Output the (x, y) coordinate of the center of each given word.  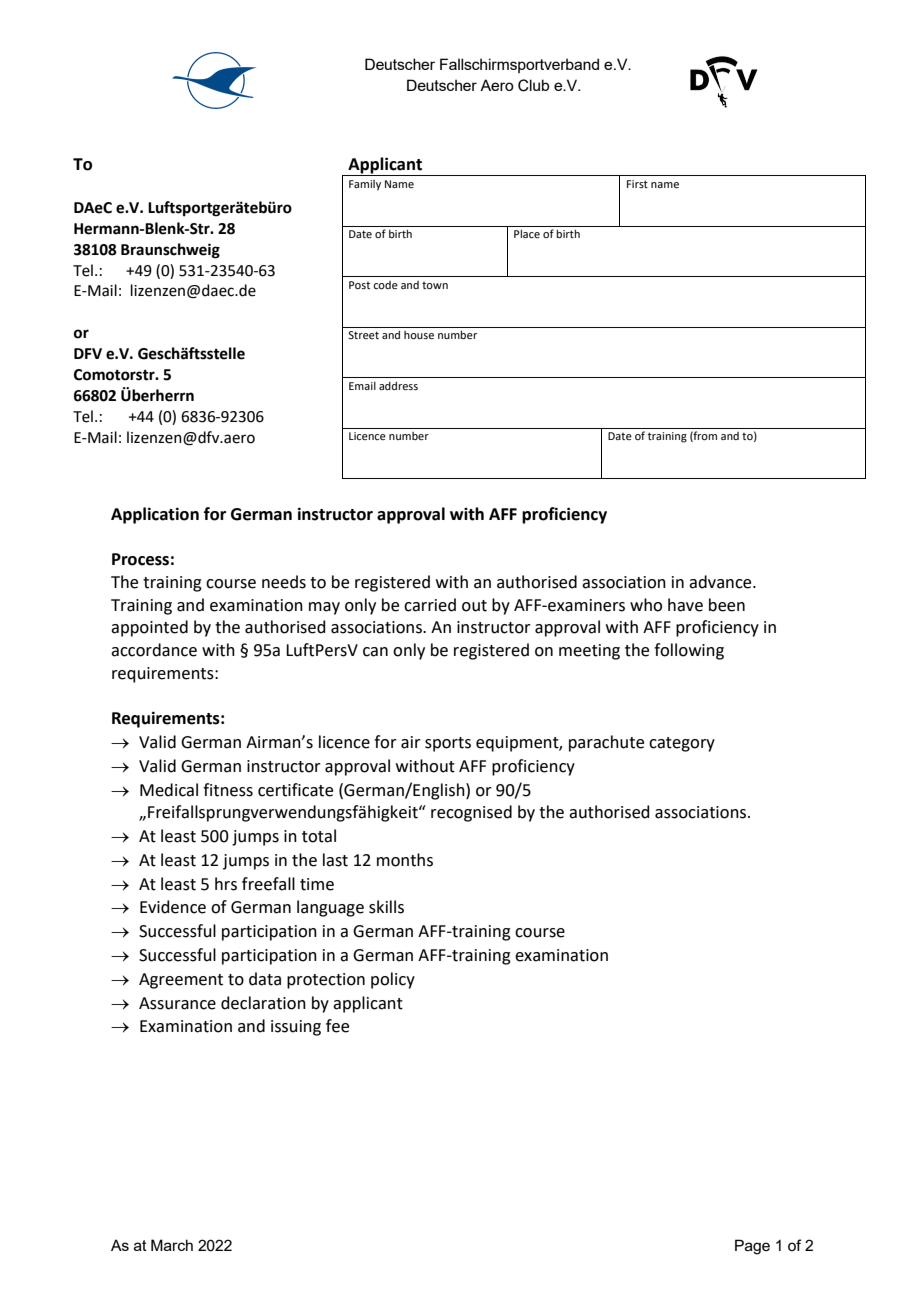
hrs (226, 884)
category (682, 744)
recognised (471, 813)
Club (533, 85)
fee (337, 1026)
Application (155, 515)
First (637, 184)
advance (721, 582)
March (172, 1245)
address (398, 385)
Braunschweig (170, 251)
